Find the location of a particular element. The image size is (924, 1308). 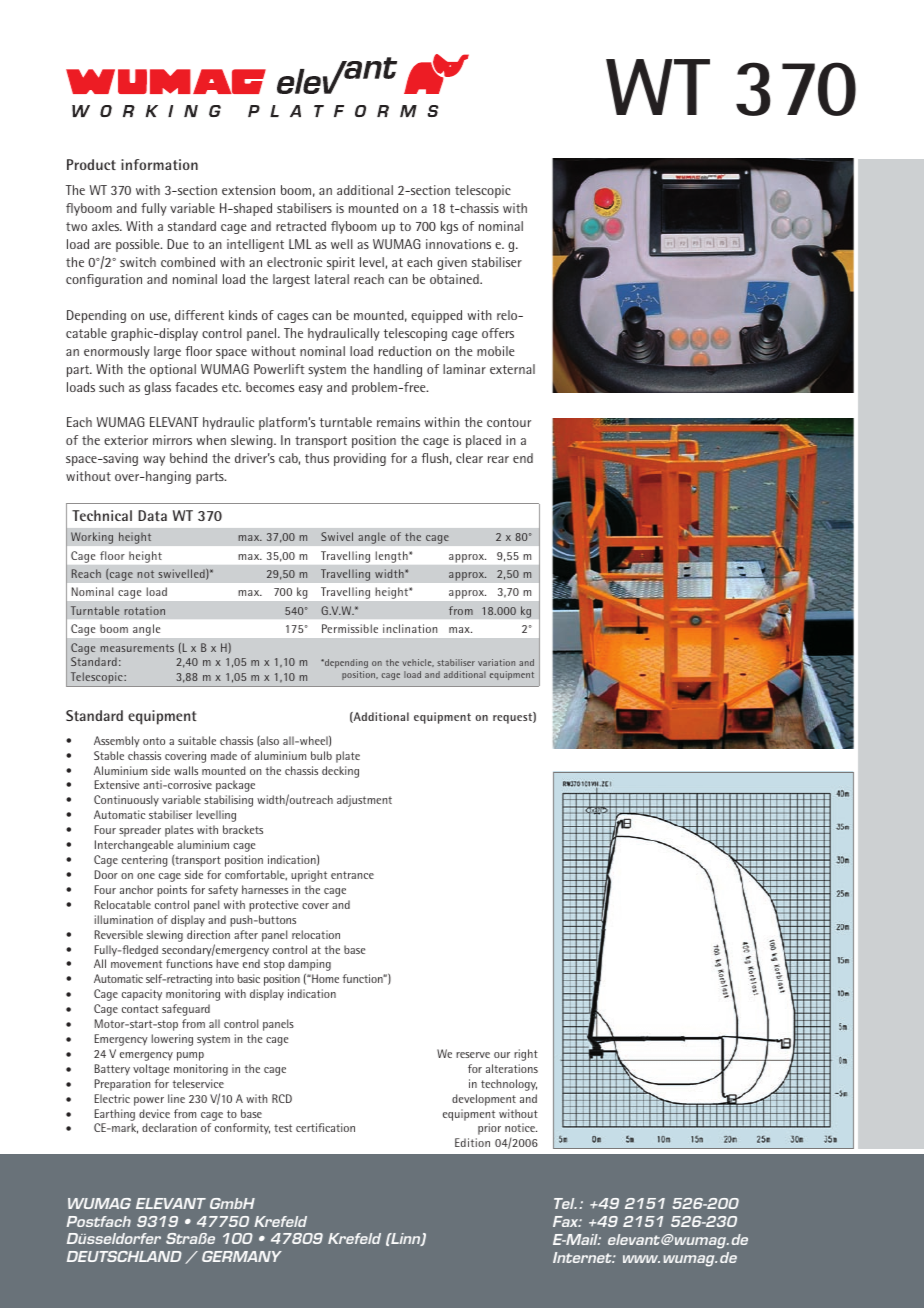

kgs is located at coordinates (449, 227).
